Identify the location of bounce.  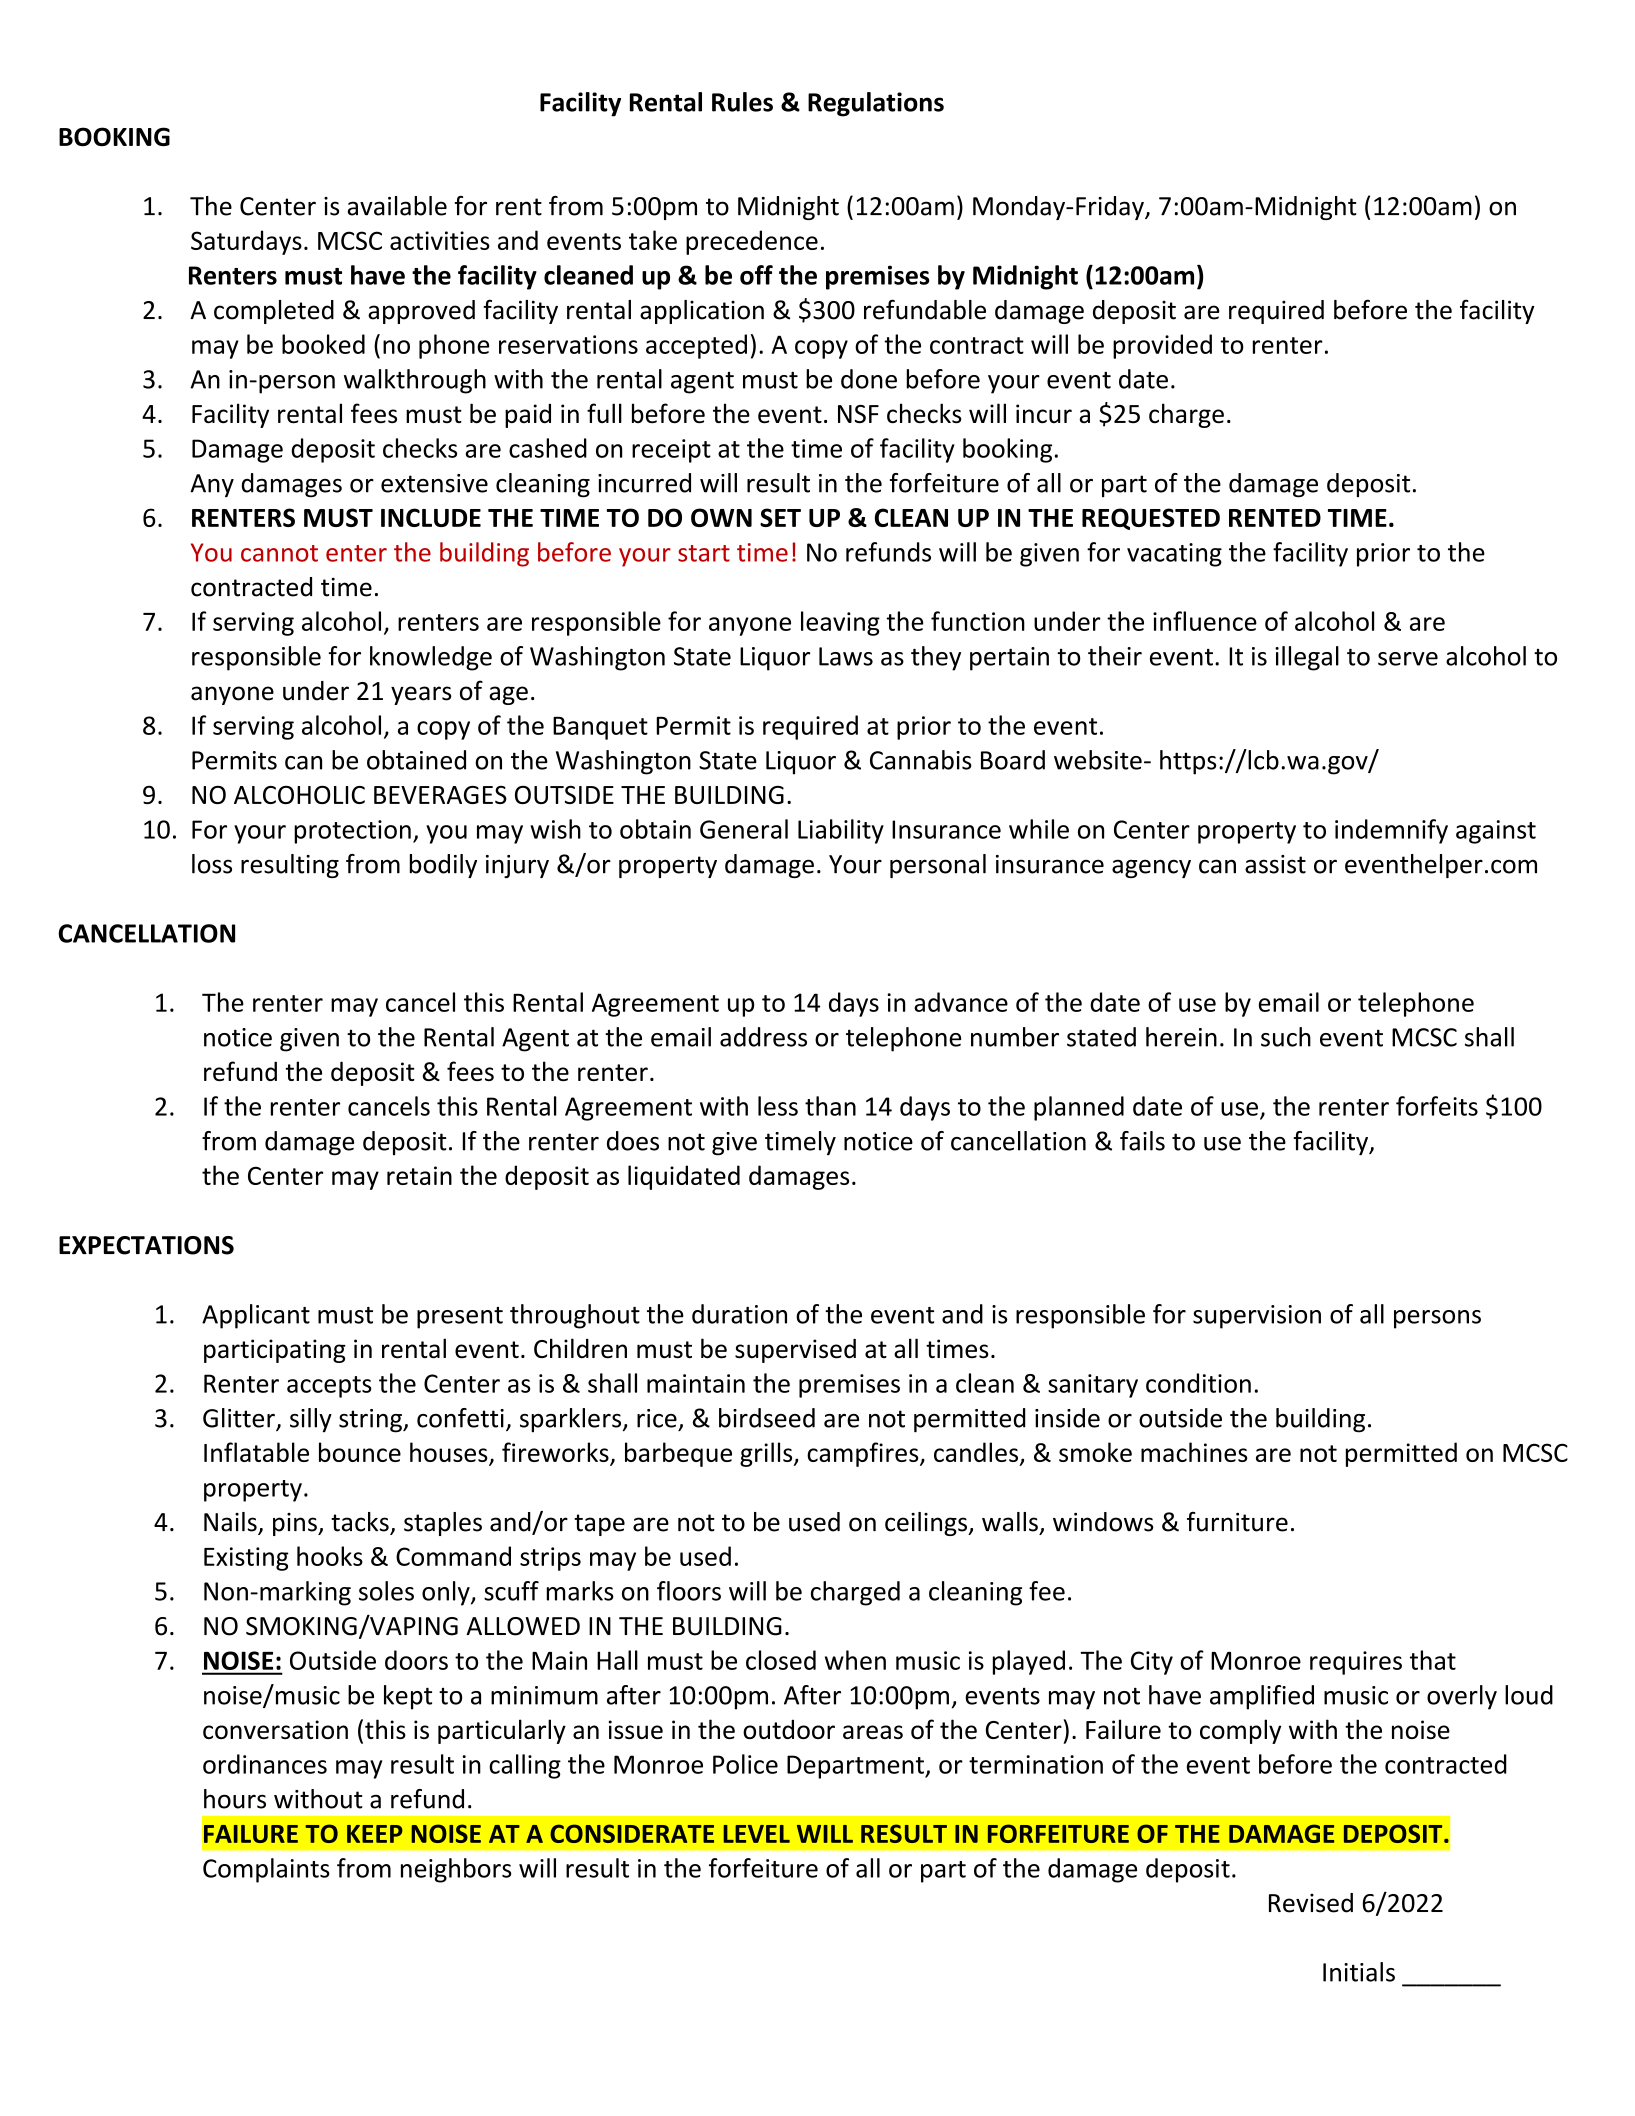
(360, 1452).
